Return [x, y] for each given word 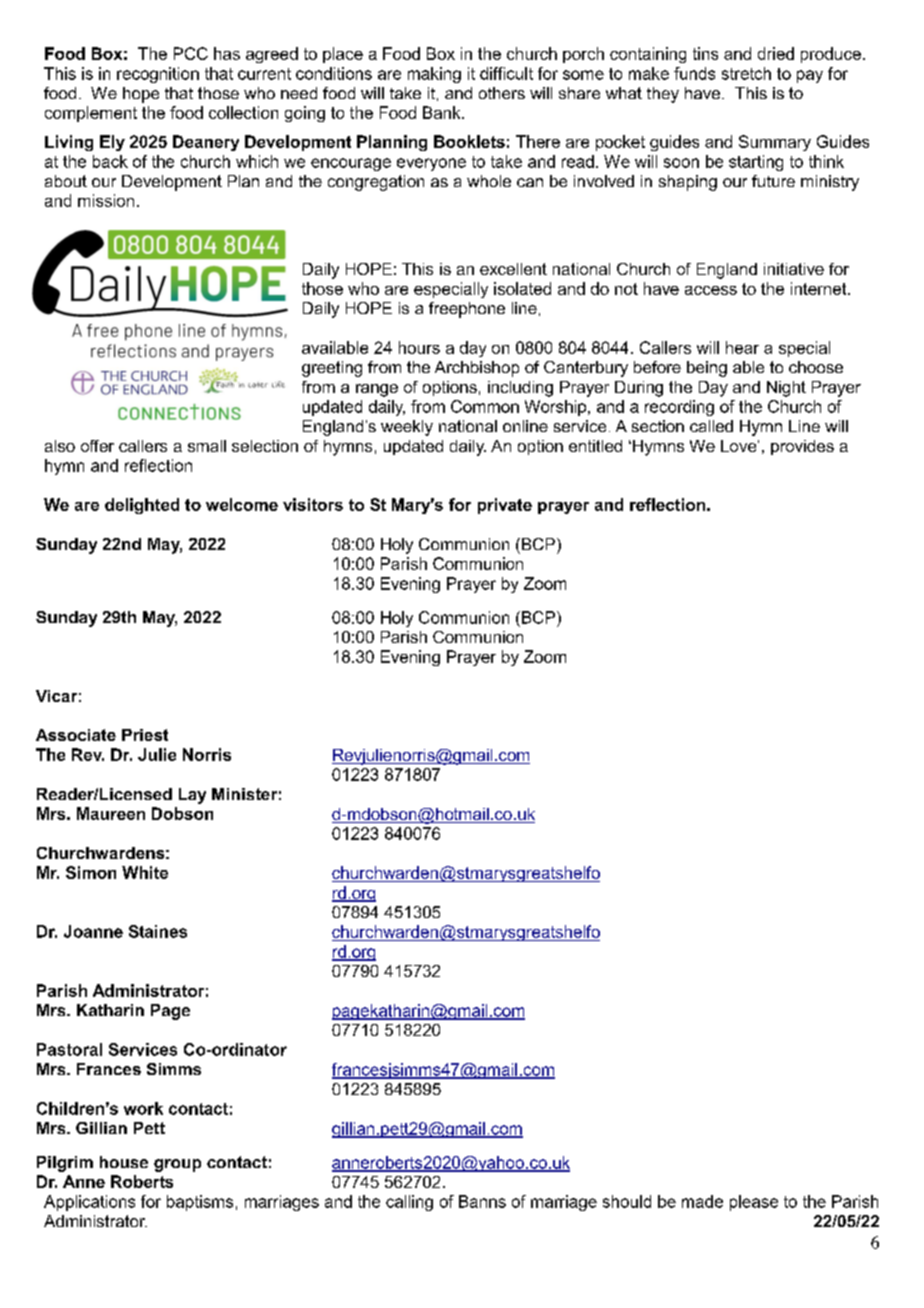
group [177, 1165]
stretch [746, 73]
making [434, 75]
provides [802, 447]
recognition [158, 75]
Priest [145, 735]
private [505, 506]
